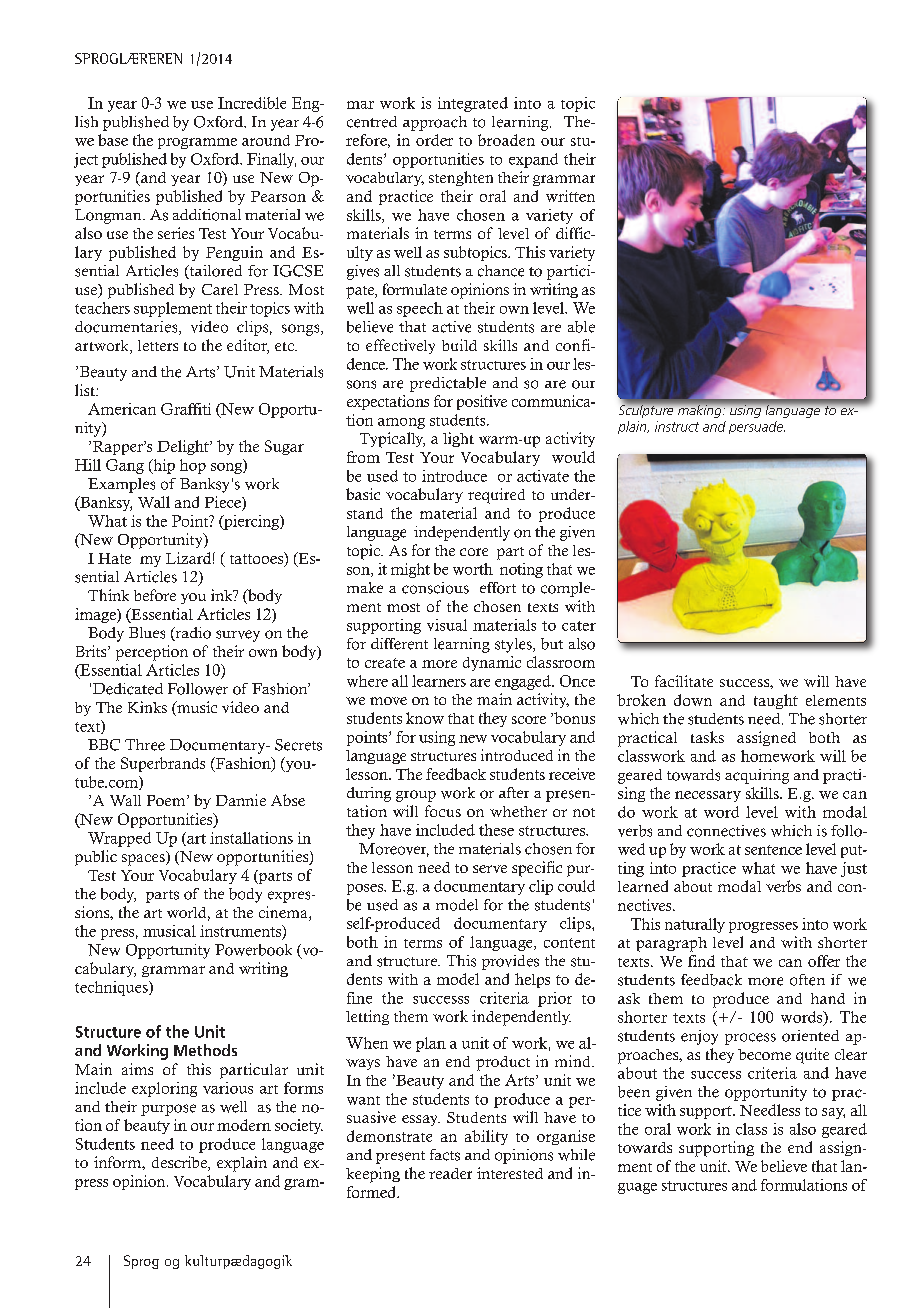  I want to click on base, so click(113, 140).
